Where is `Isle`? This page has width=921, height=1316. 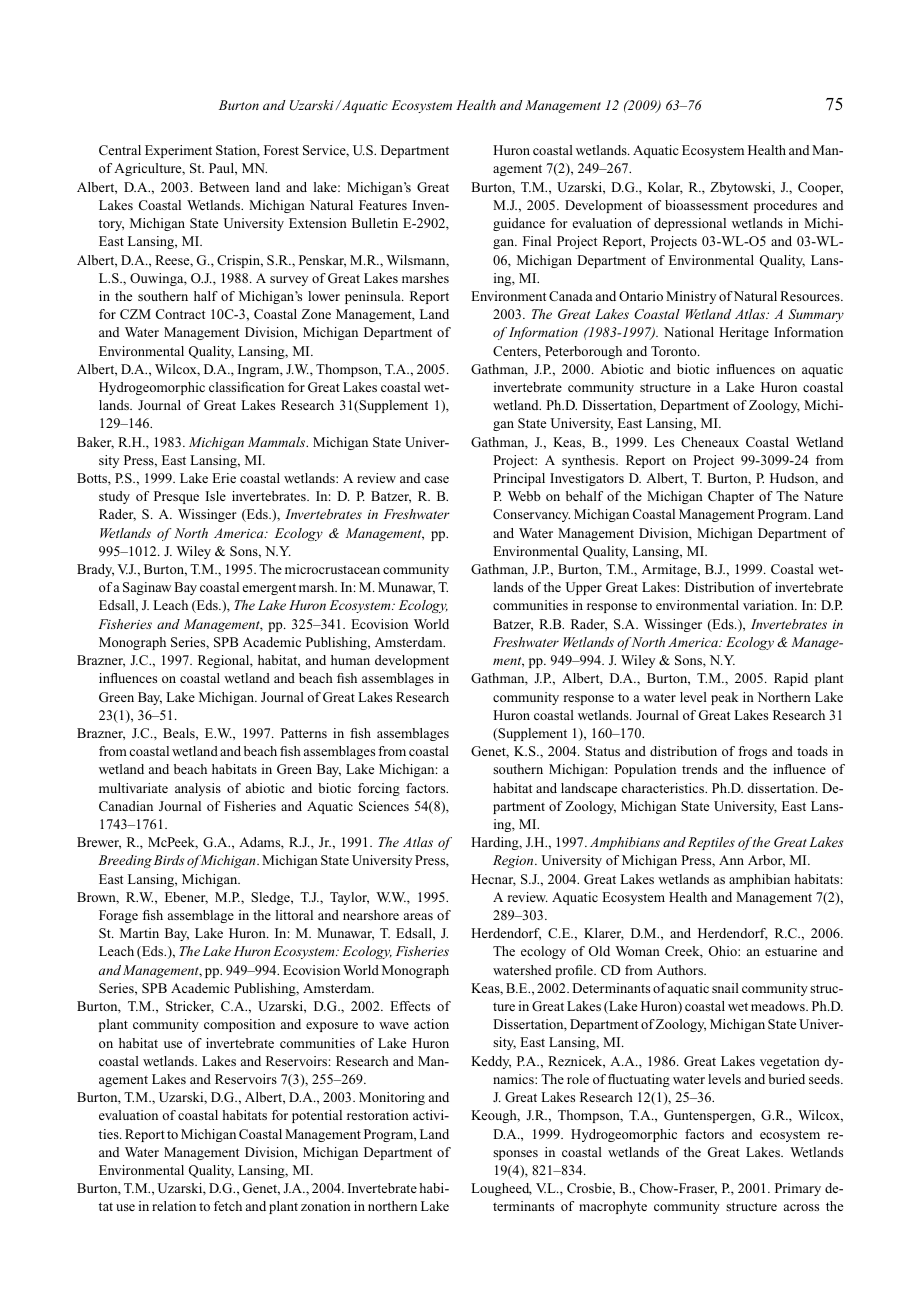
Isle is located at coordinates (215, 496).
